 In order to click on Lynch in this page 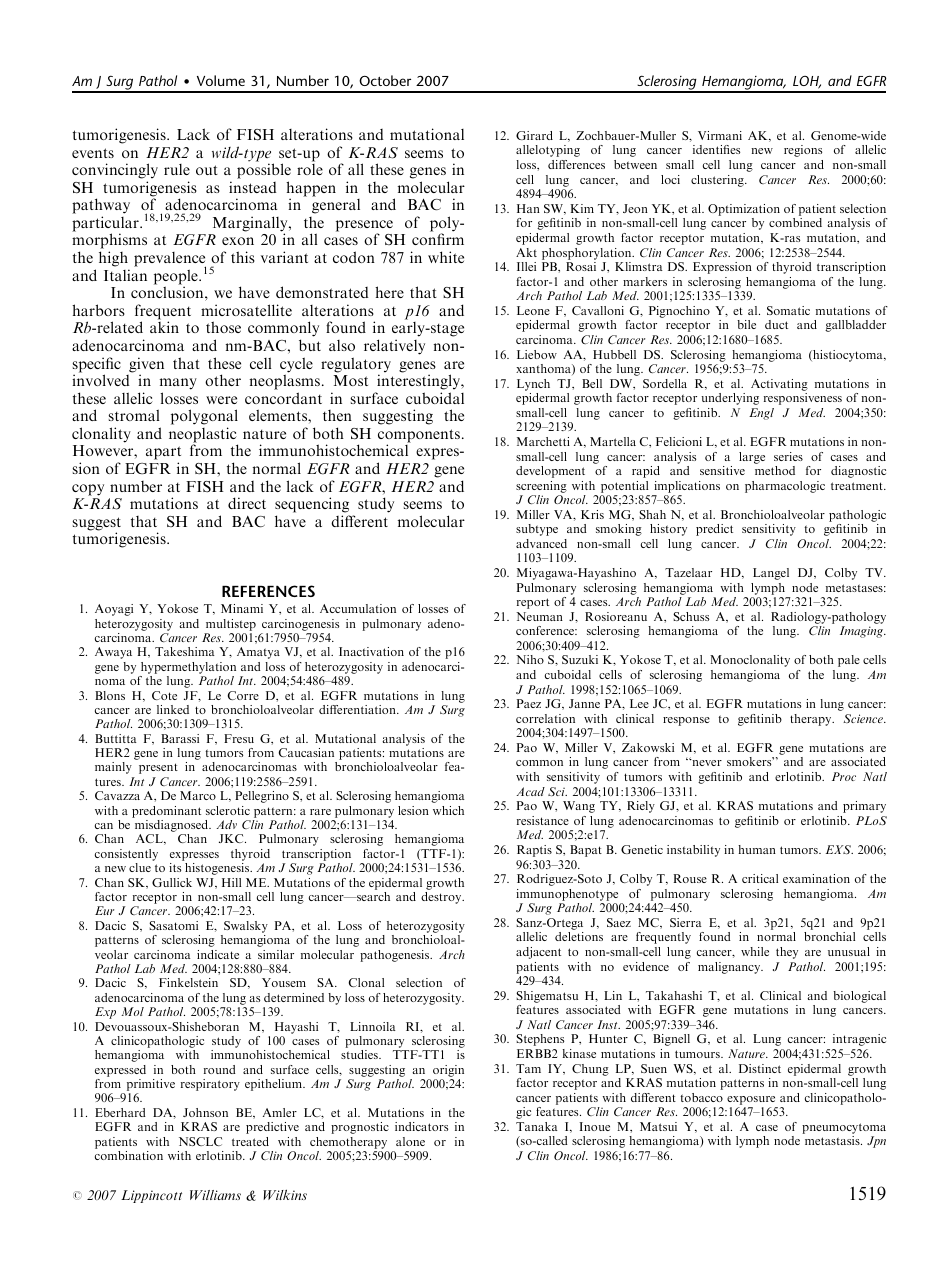, I will do `click(533, 385)`.
